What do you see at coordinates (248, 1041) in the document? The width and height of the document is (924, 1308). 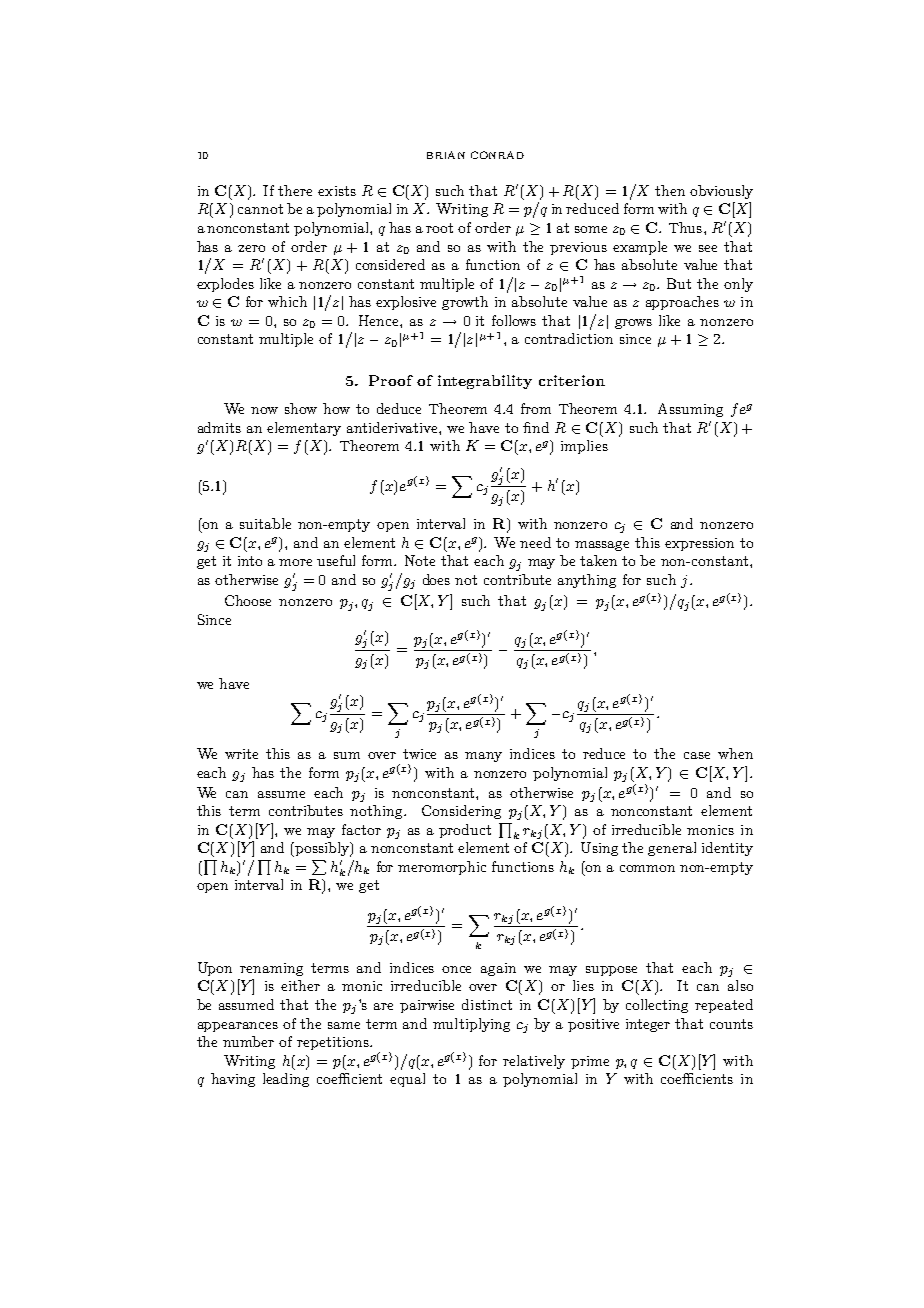 I see `number` at bounding box center [248, 1041].
